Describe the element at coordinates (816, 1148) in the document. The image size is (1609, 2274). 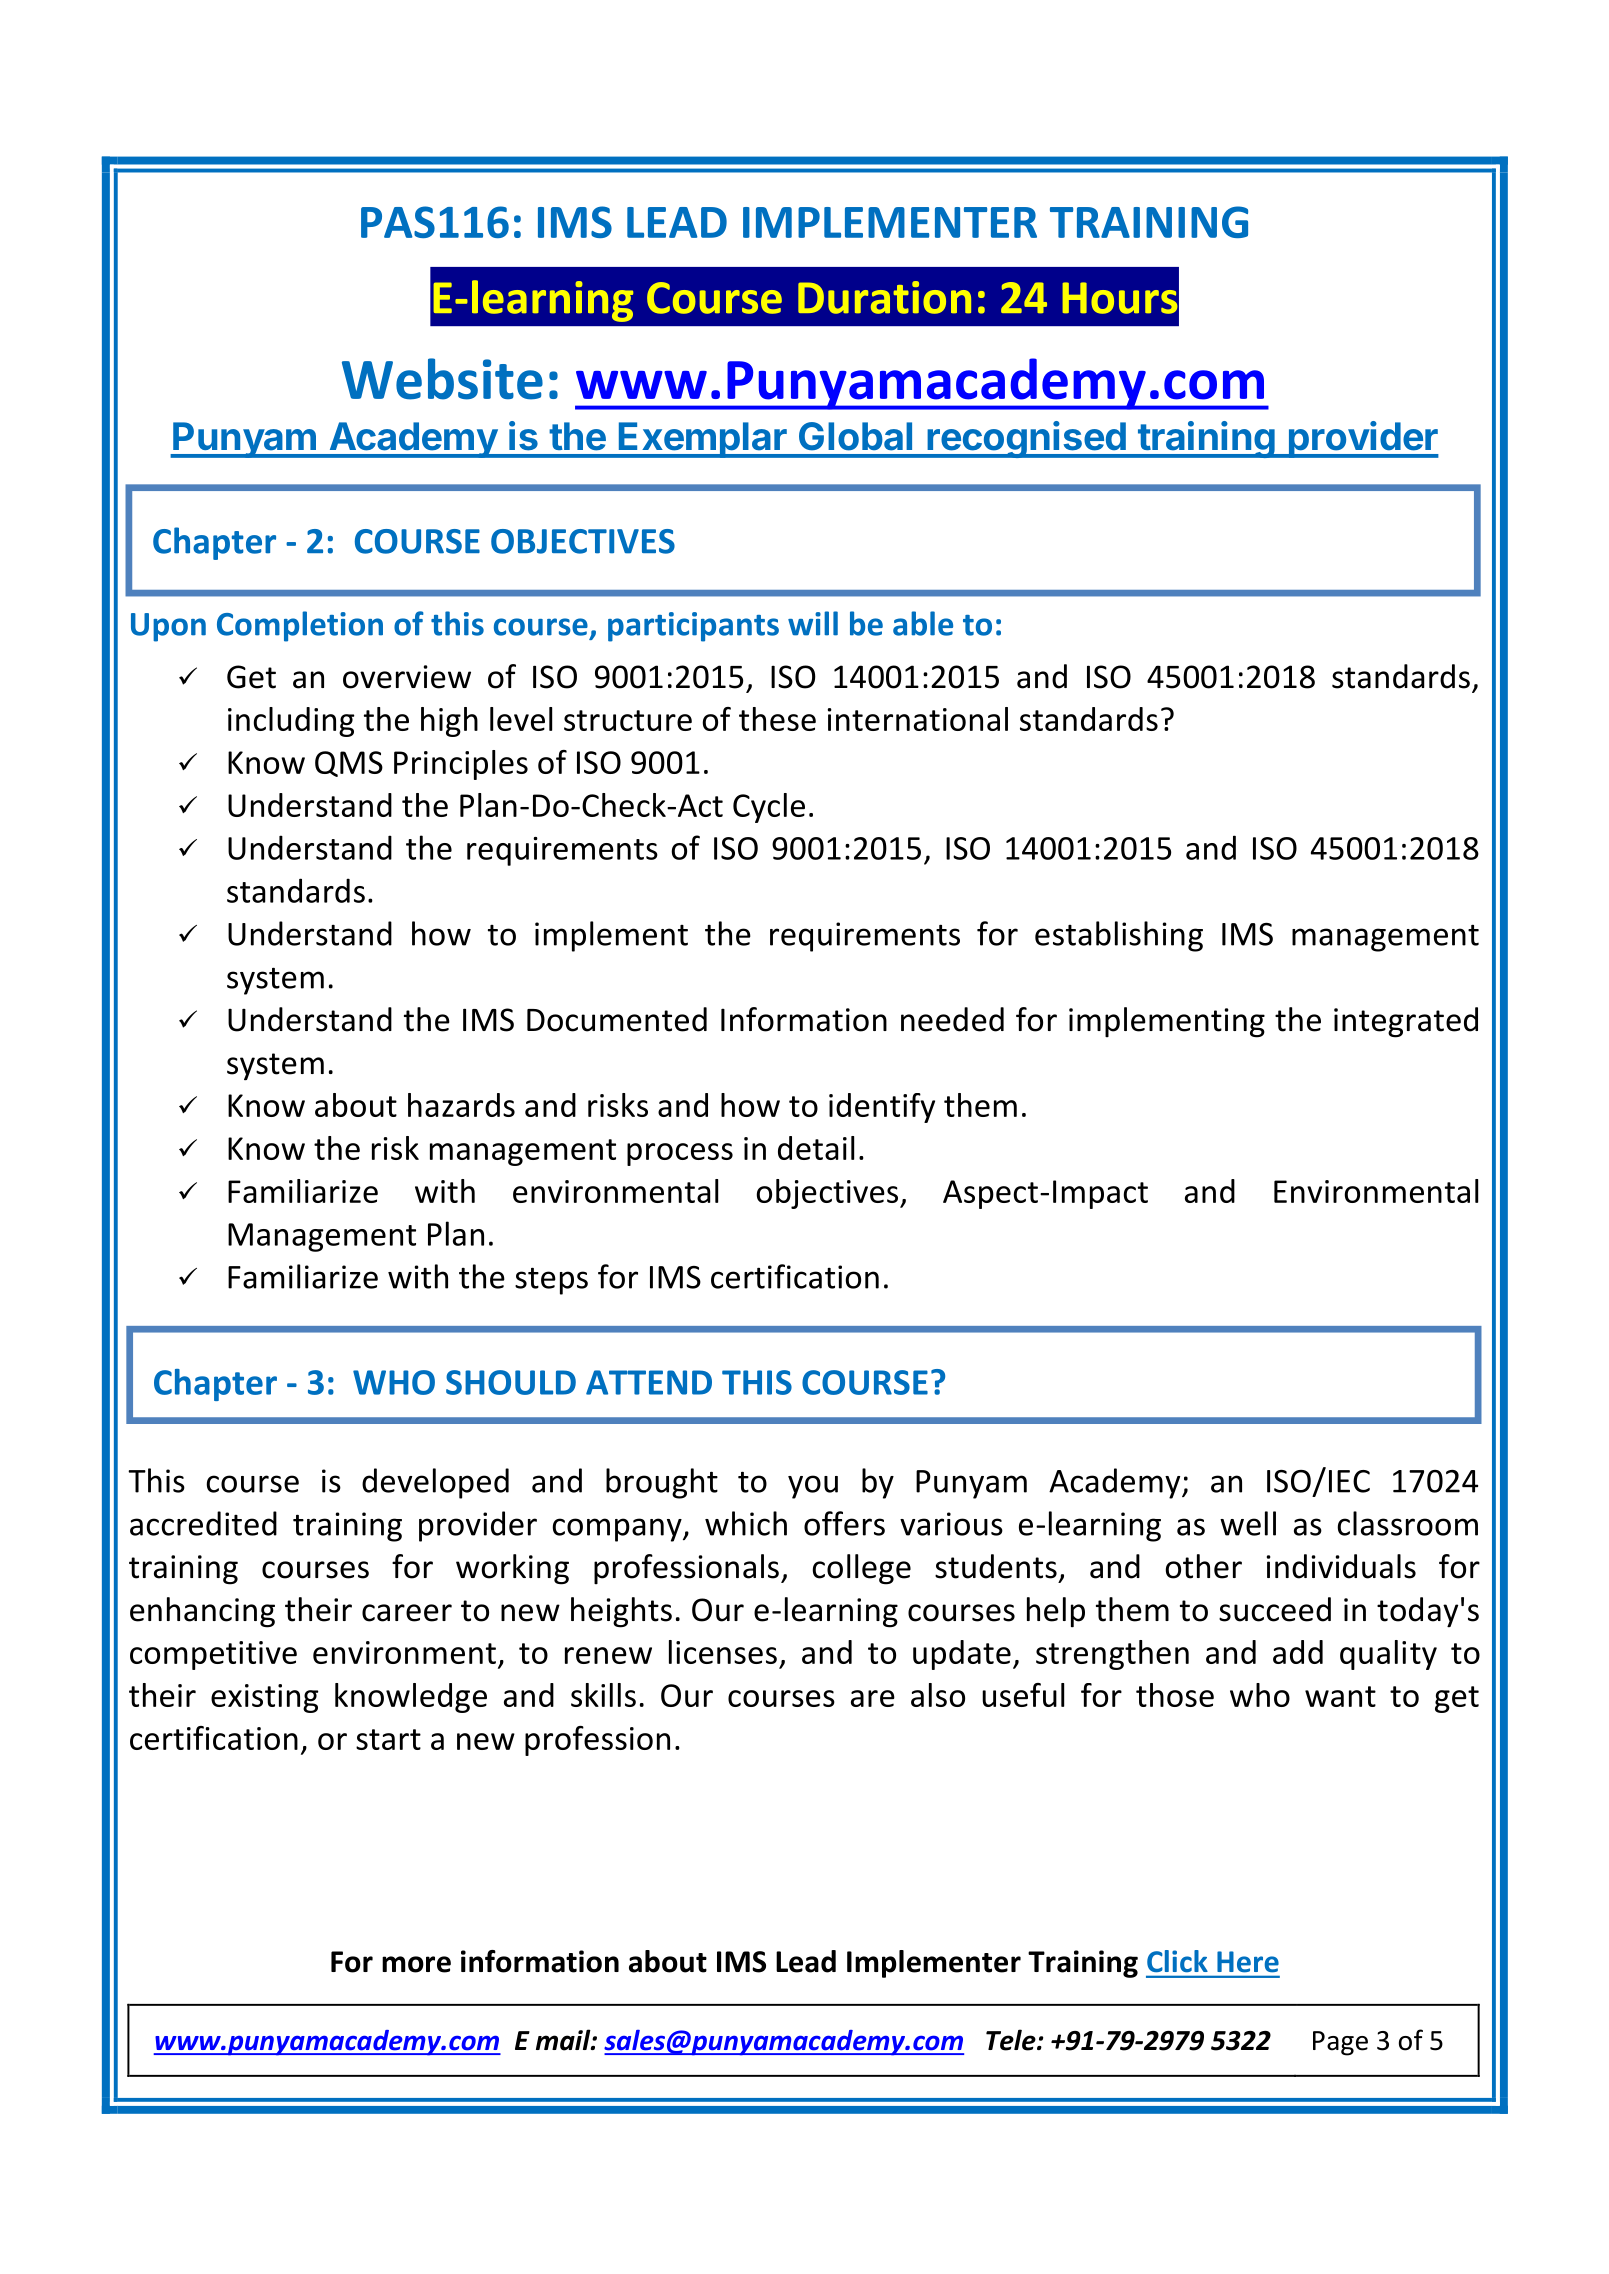
I see `detail` at that location.
